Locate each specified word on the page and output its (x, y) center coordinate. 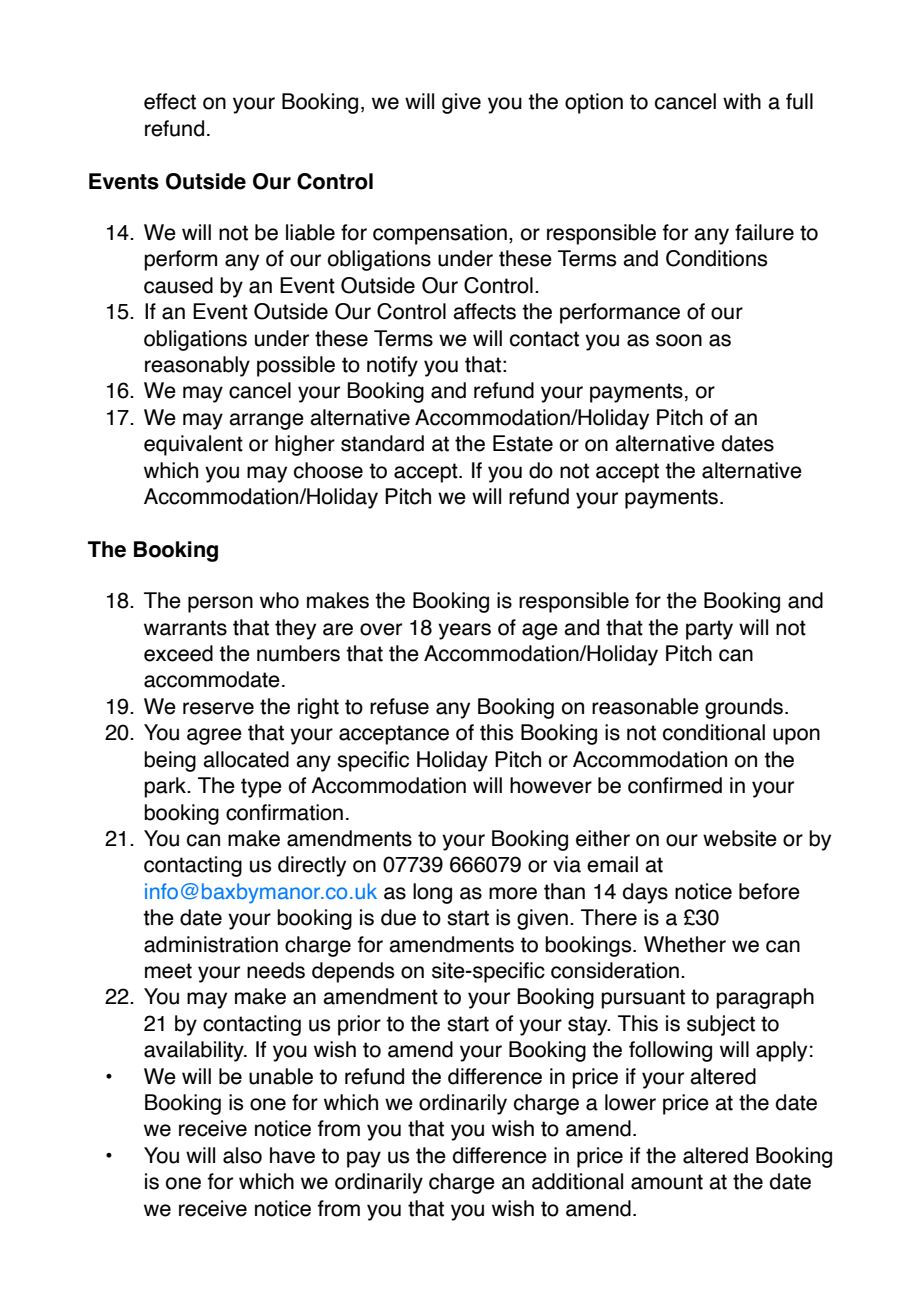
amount (667, 1182)
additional (577, 1181)
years (464, 631)
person (220, 604)
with (742, 101)
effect (170, 101)
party (709, 630)
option (594, 103)
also (242, 1155)
